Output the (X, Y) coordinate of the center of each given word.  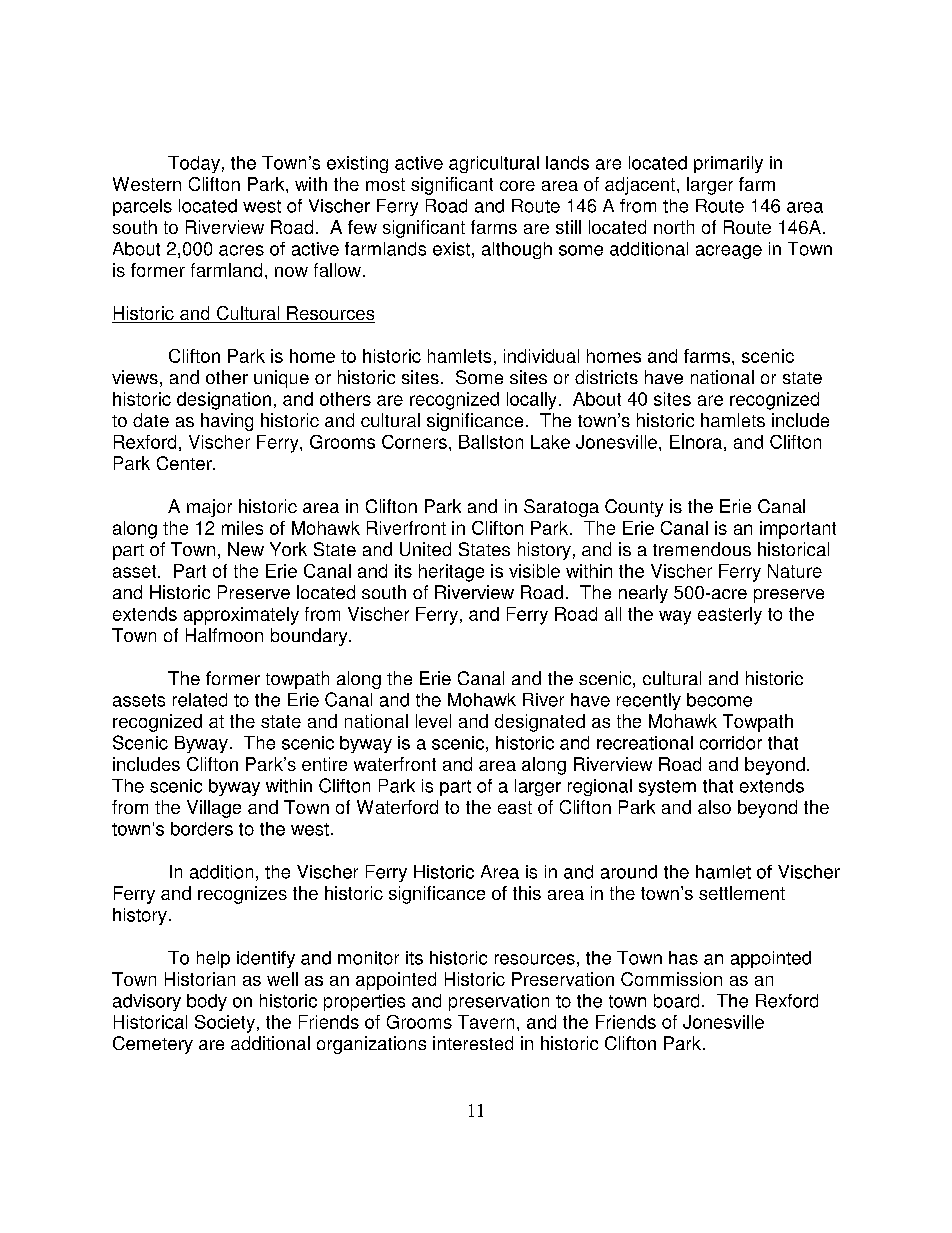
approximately (241, 616)
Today (194, 164)
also (714, 807)
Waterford (397, 807)
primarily (728, 164)
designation (224, 401)
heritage (451, 573)
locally (531, 401)
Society (225, 1024)
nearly (643, 594)
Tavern (486, 1022)
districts (606, 377)
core (517, 186)
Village (214, 809)
